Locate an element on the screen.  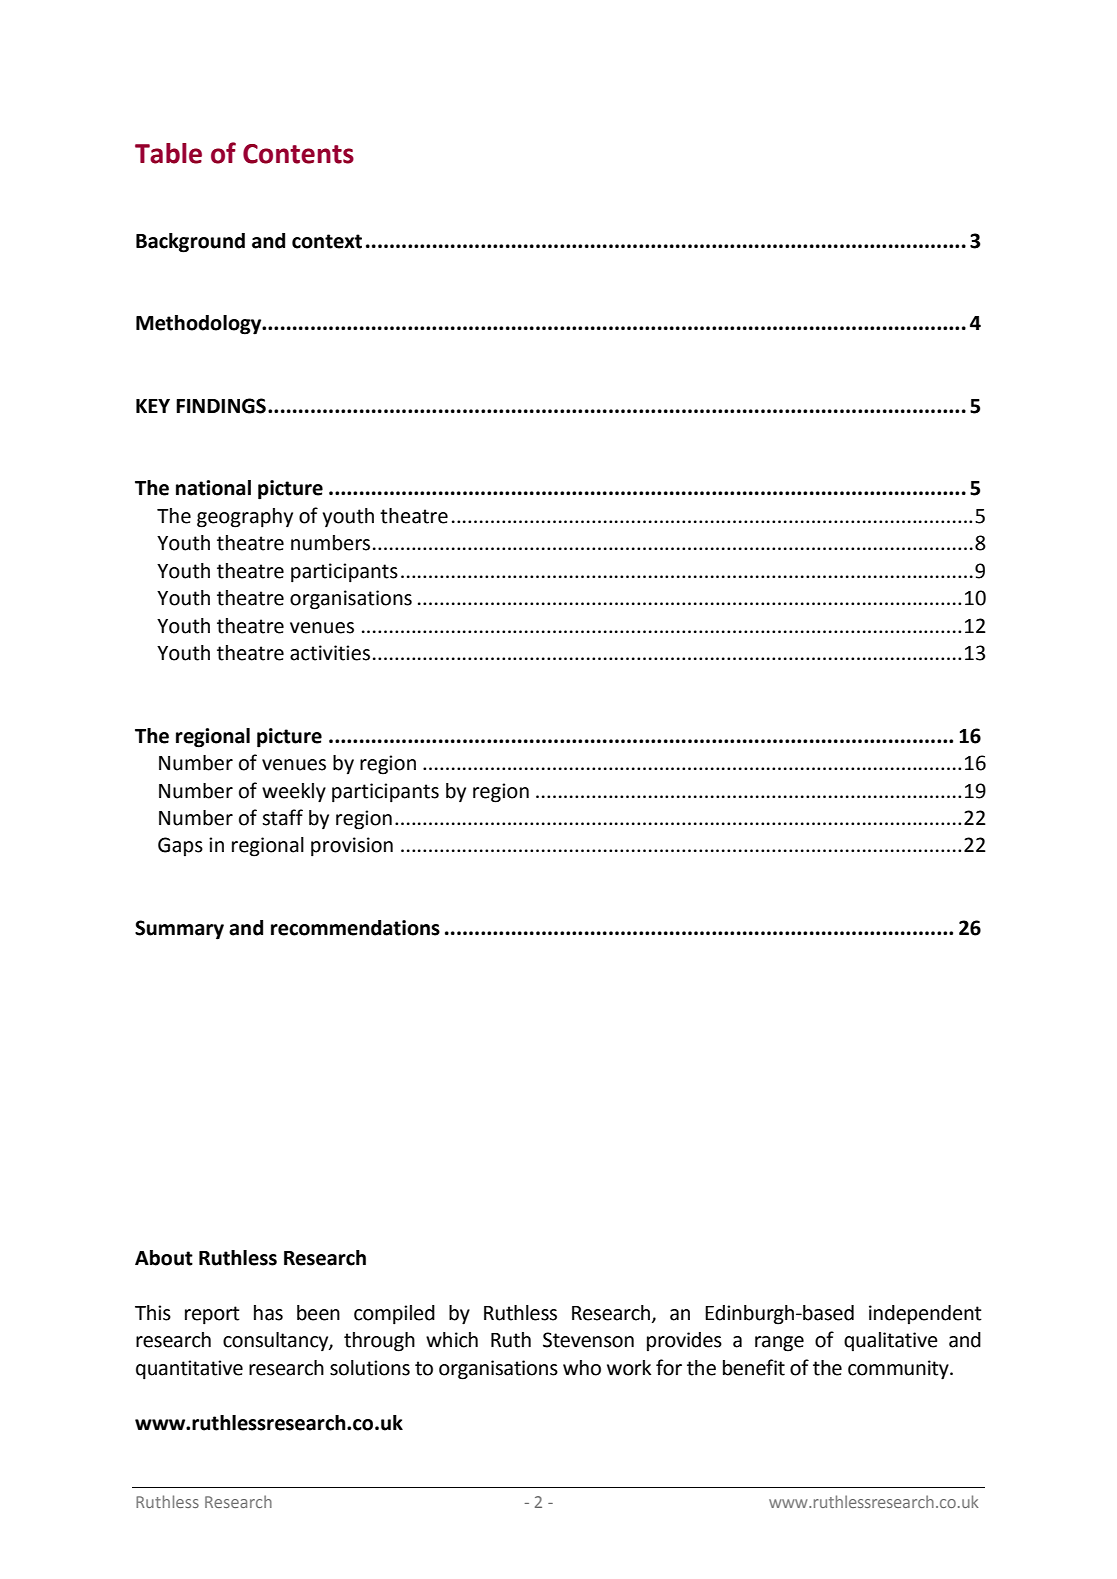
geography is located at coordinates (245, 518).
